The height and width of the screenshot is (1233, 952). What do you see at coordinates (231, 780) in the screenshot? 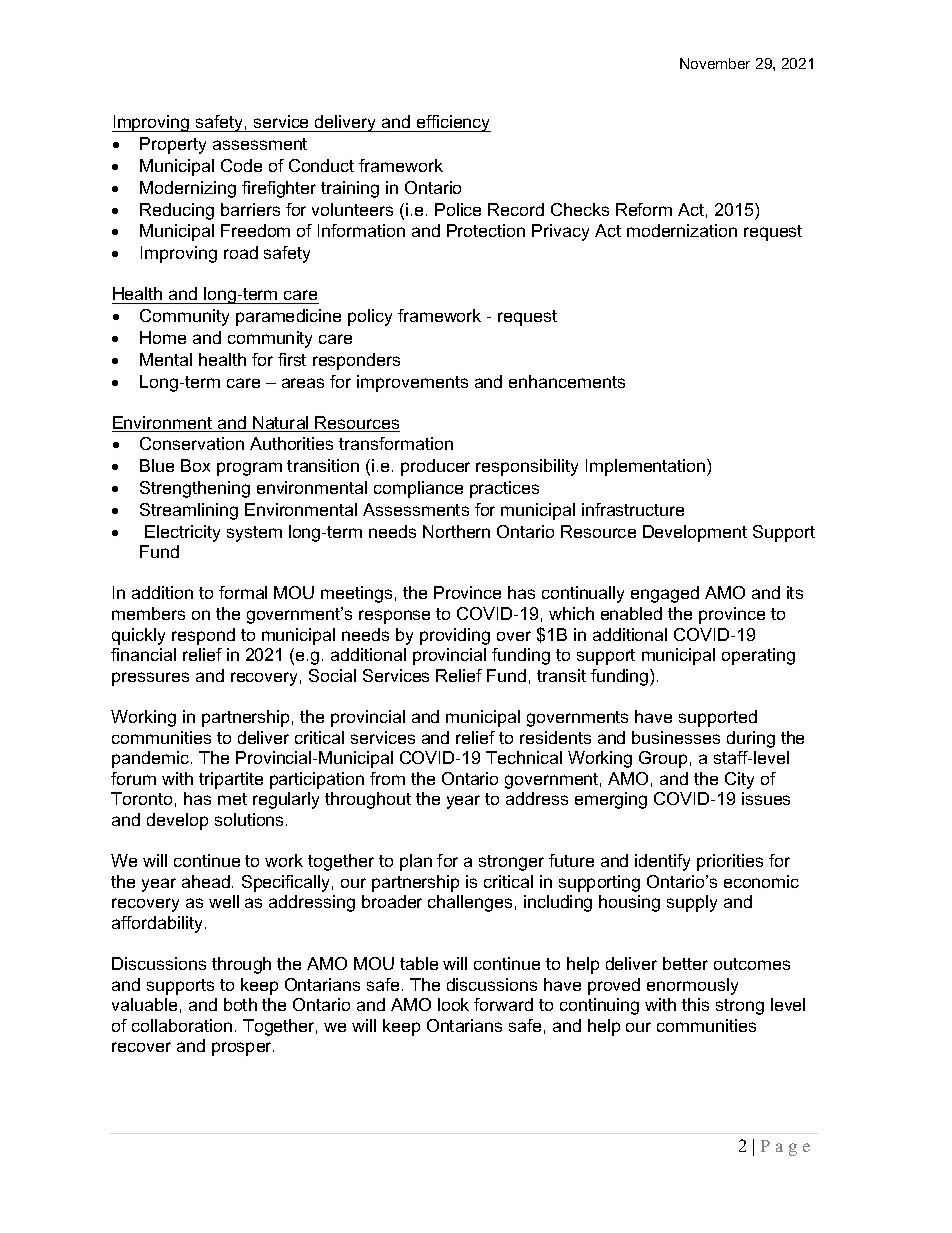
I see `tripartite` at bounding box center [231, 780].
